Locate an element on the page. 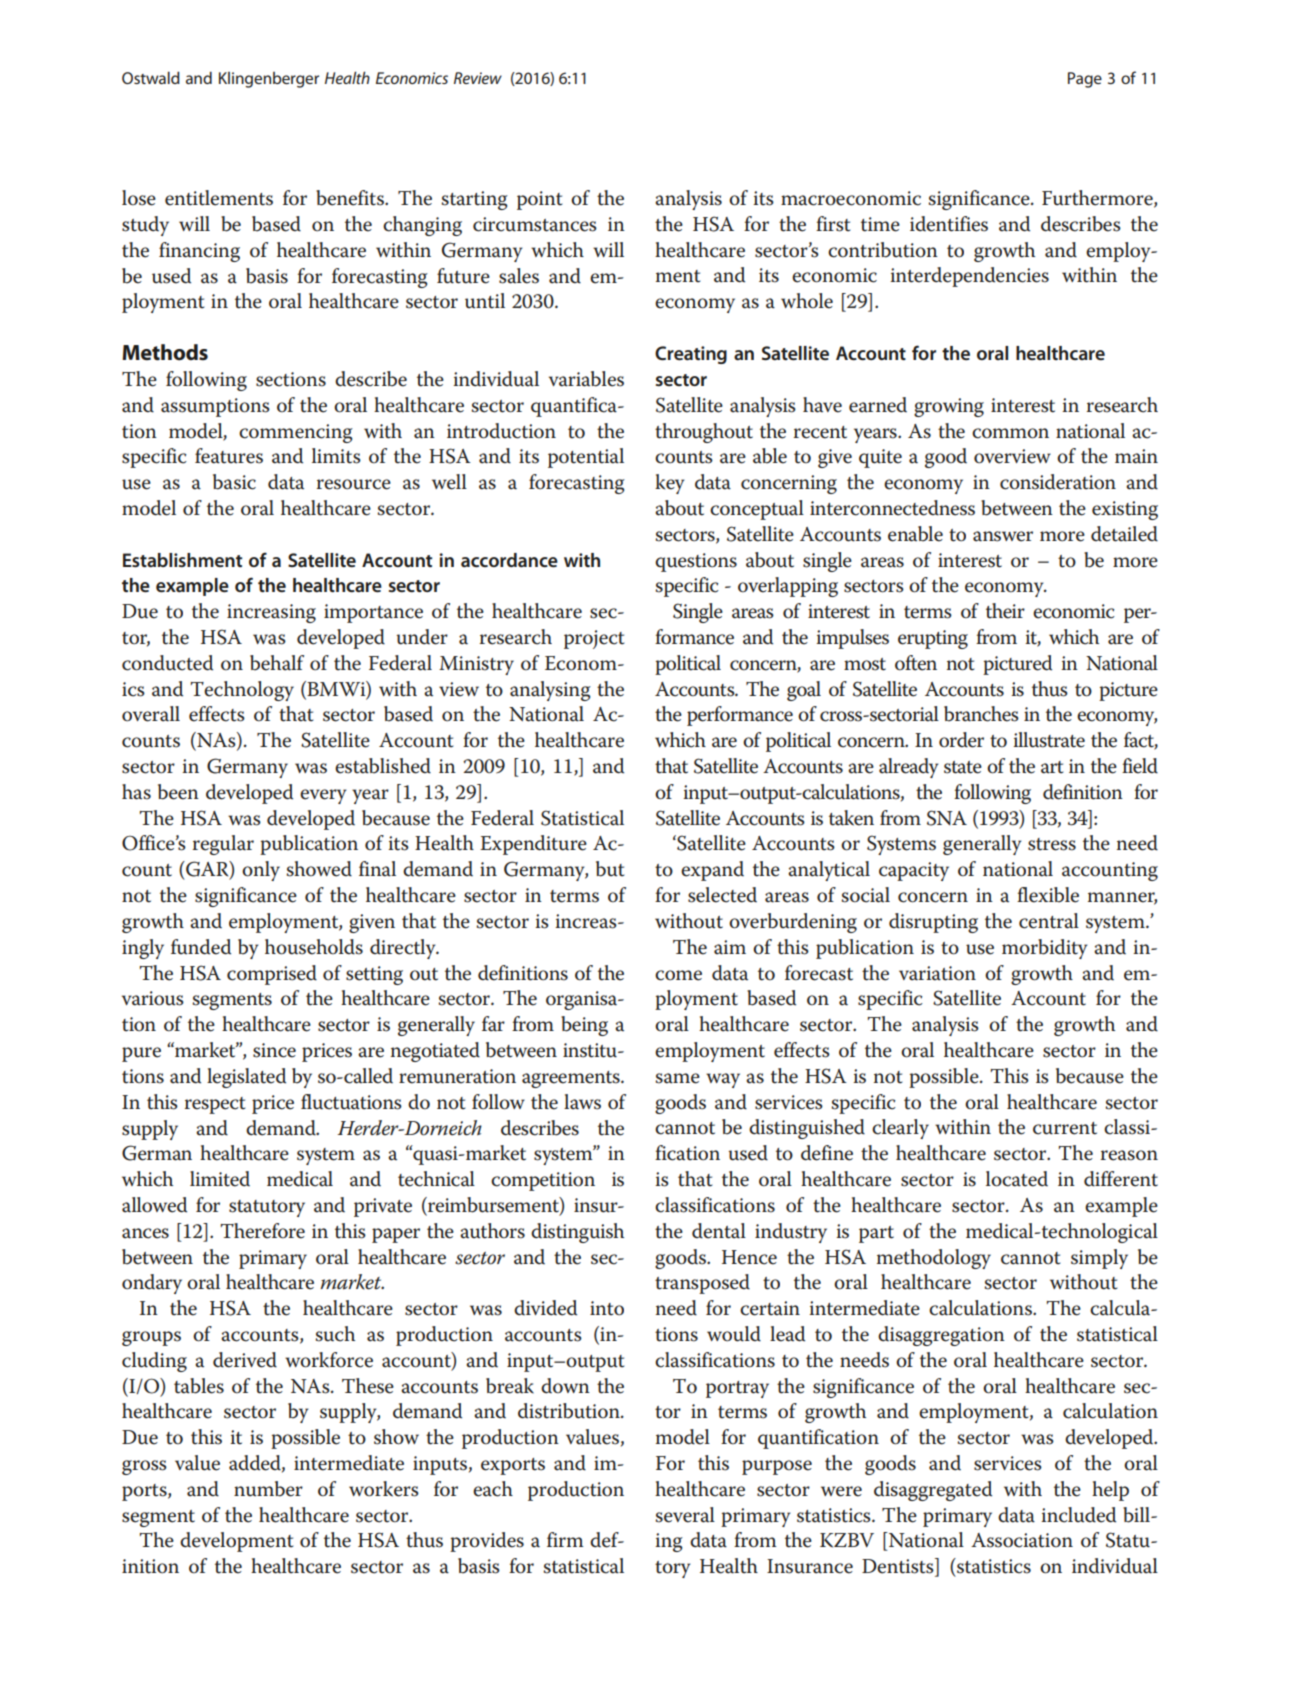 Image resolution: width=1316 pixels, height=1704 pixels. benefits is located at coordinates (351, 198).
